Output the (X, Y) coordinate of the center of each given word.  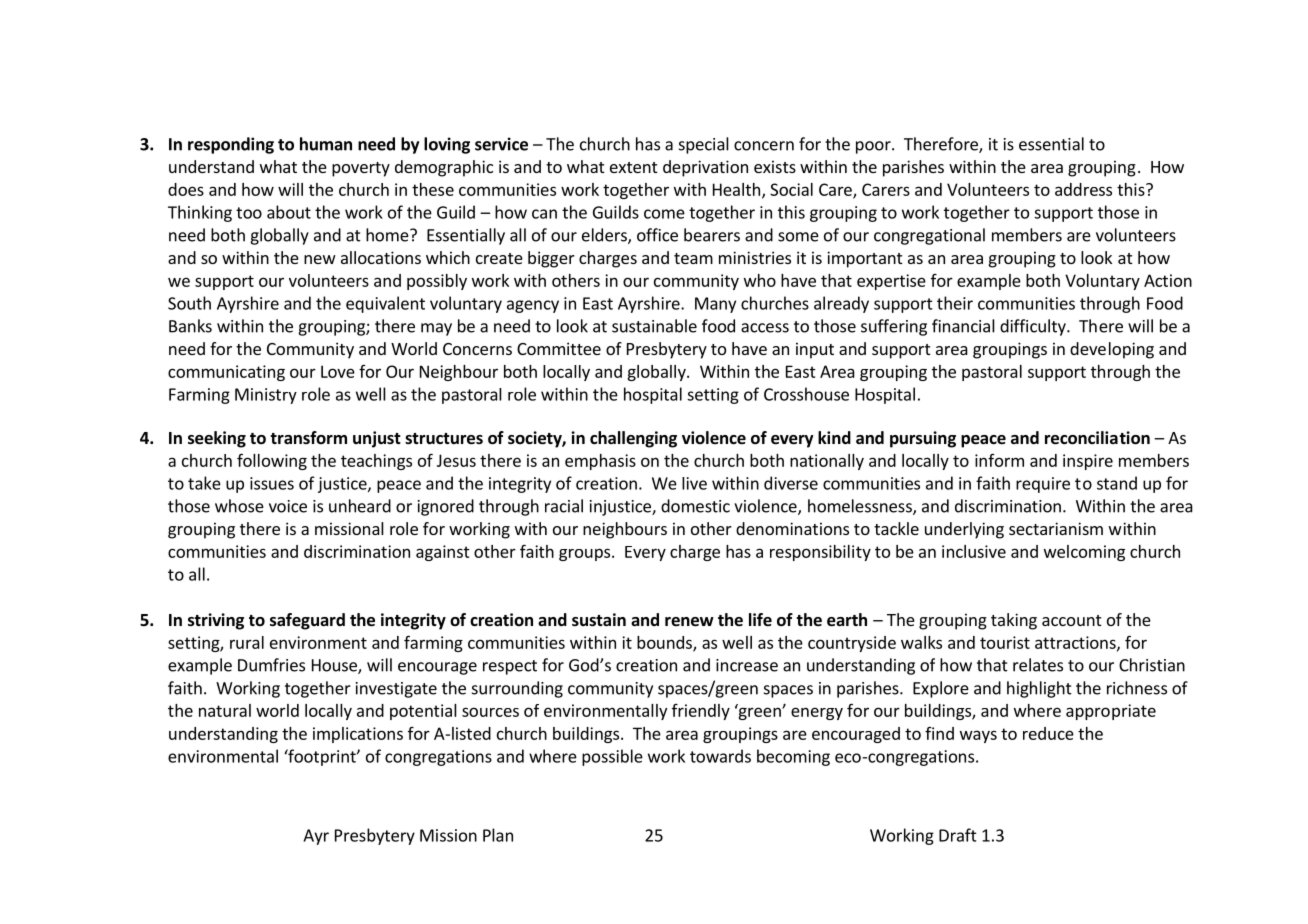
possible (612, 757)
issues (272, 483)
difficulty (1034, 327)
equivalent (385, 304)
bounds (665, 643)
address (1083, 189)
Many (715, 305)
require (1043, 485)
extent (633, 167)
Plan (498, 835)
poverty (361, 169)
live (694, 483)
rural (247, 642)
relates (1038, 665)
